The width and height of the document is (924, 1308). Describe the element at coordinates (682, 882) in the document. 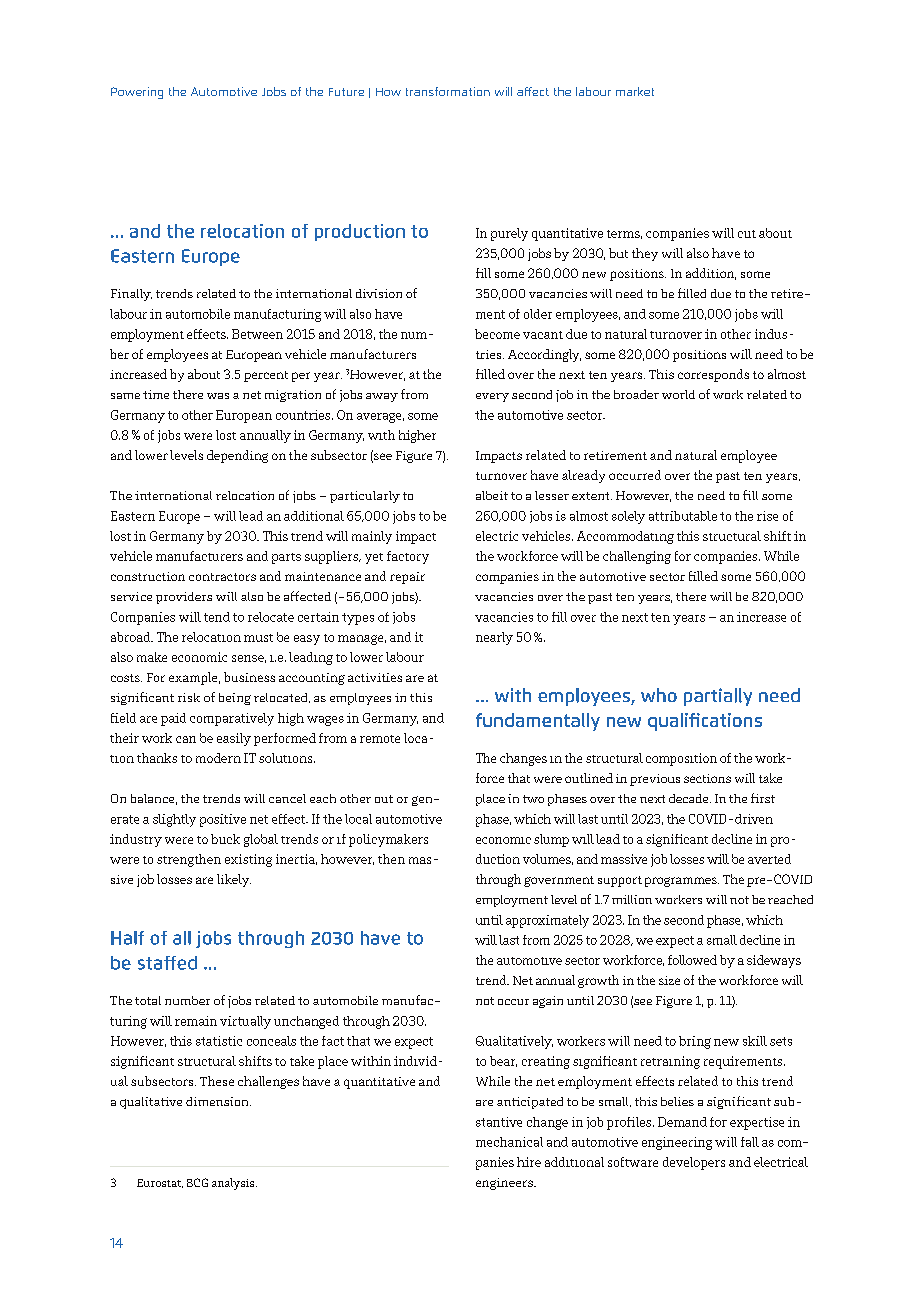

I see `programmes` at that location.
